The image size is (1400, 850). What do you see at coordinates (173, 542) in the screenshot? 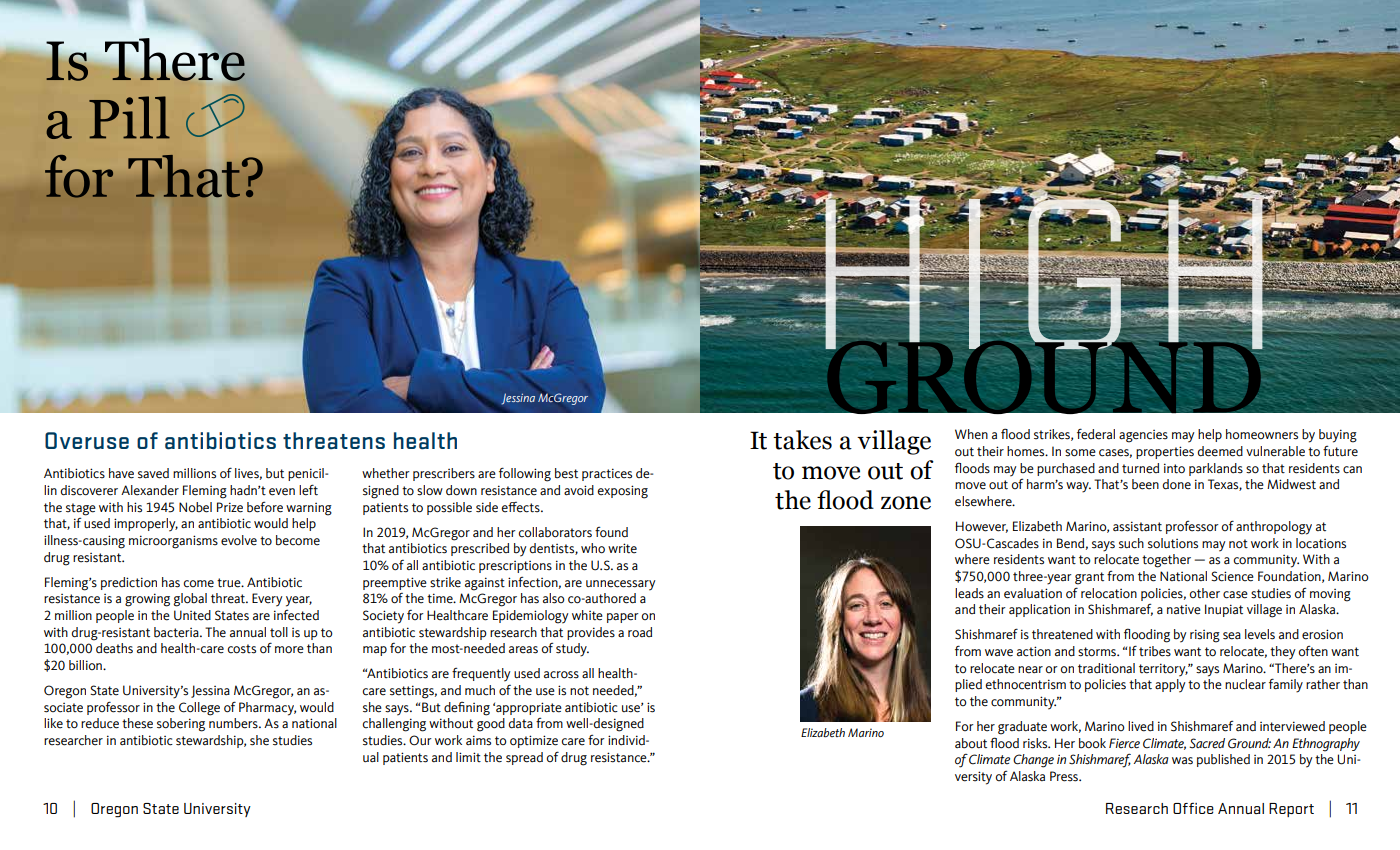
I see `microorganisms` at bounding box center [173, 542].
